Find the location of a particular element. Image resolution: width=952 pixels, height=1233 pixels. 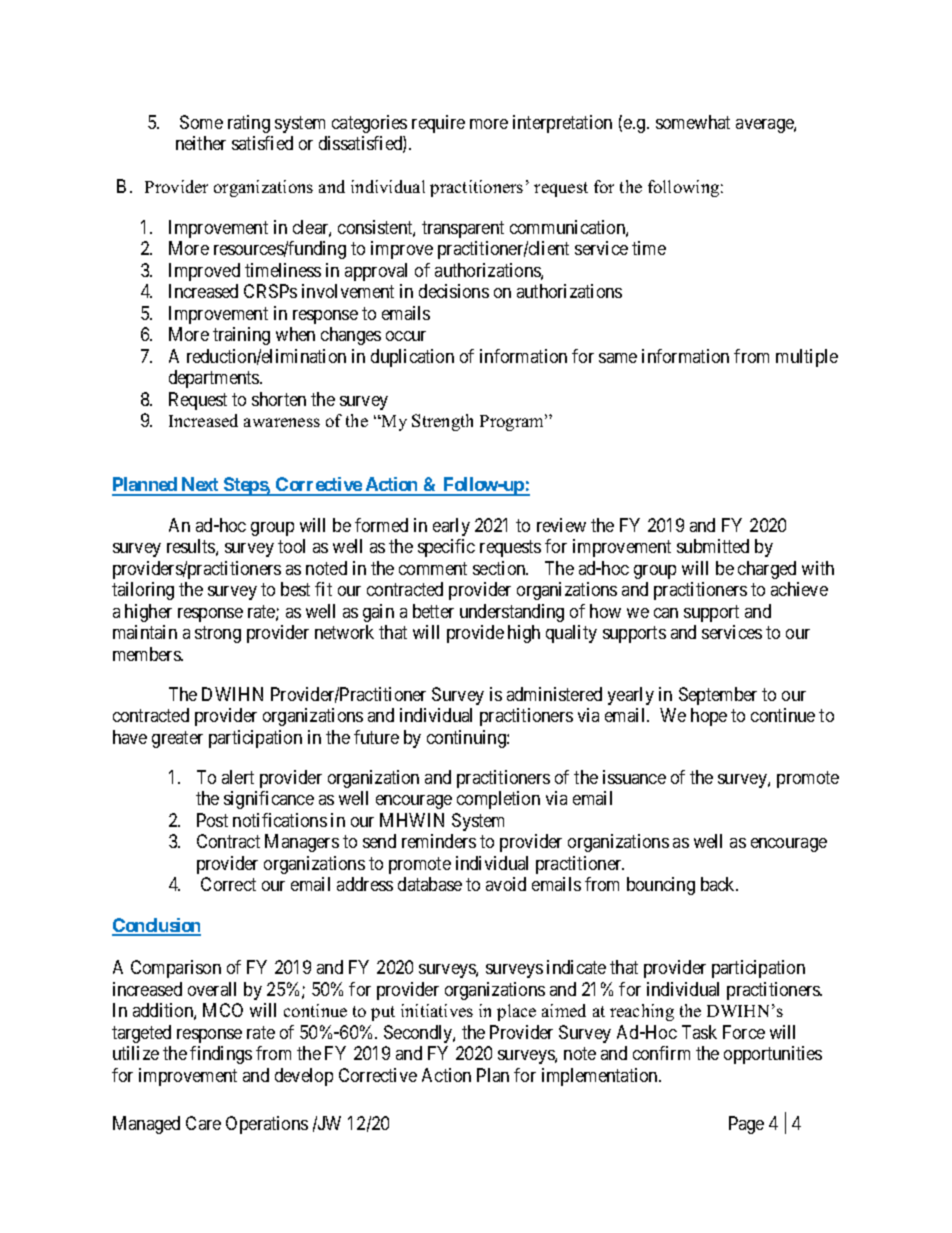

continuing is located at coordinates (467, 739).
